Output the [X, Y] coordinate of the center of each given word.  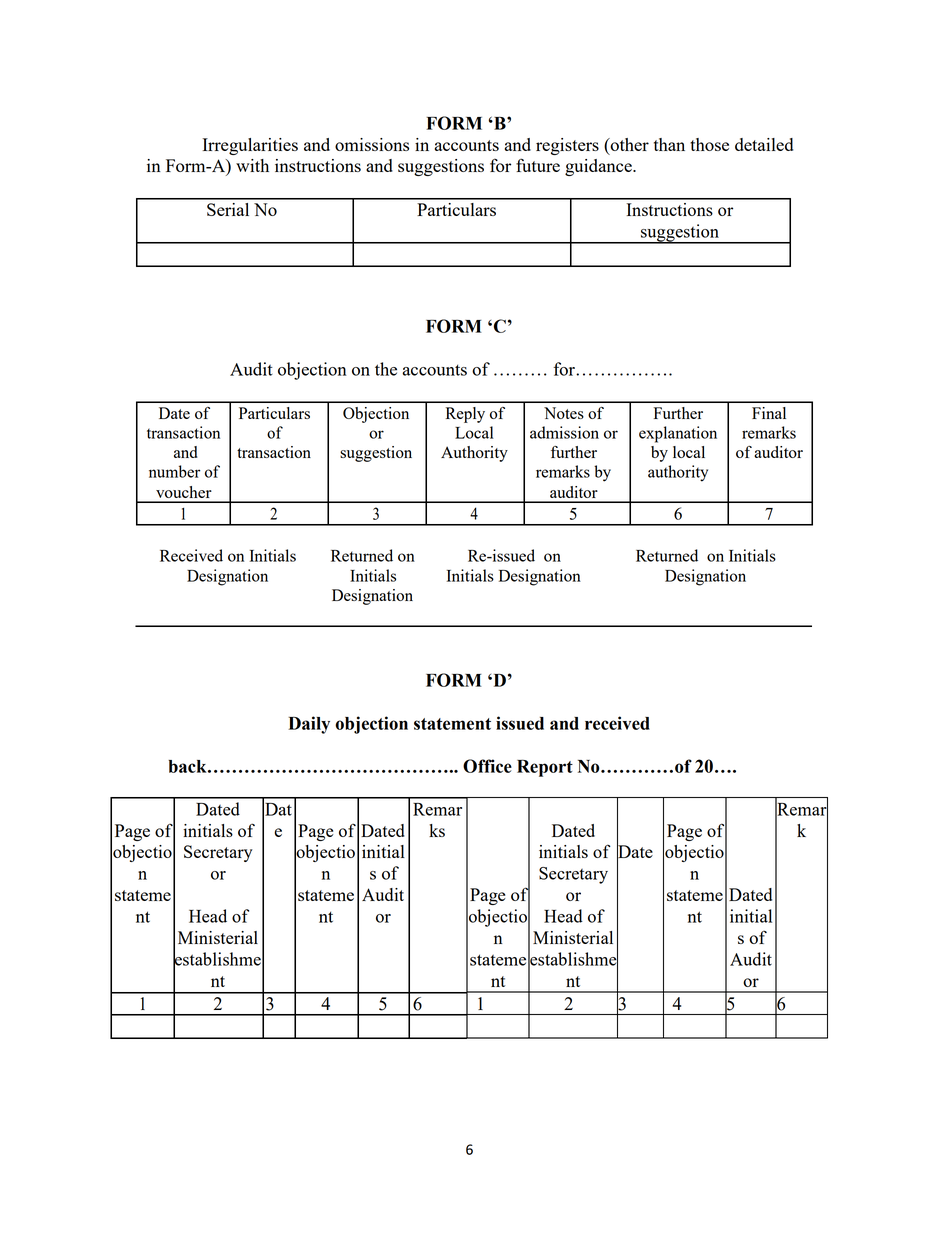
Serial [228, 209]
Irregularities [250, 146]
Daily [309, 725]
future [538, 165]
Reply [465, 415]
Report [545, 768]
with [252, 165]
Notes [564, 413]
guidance [599, 167]
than [669, 144]
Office [487, 766]
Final [769, 413]
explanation [678, 434]
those [709, 144]
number [174, 471]
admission [564, 432]
